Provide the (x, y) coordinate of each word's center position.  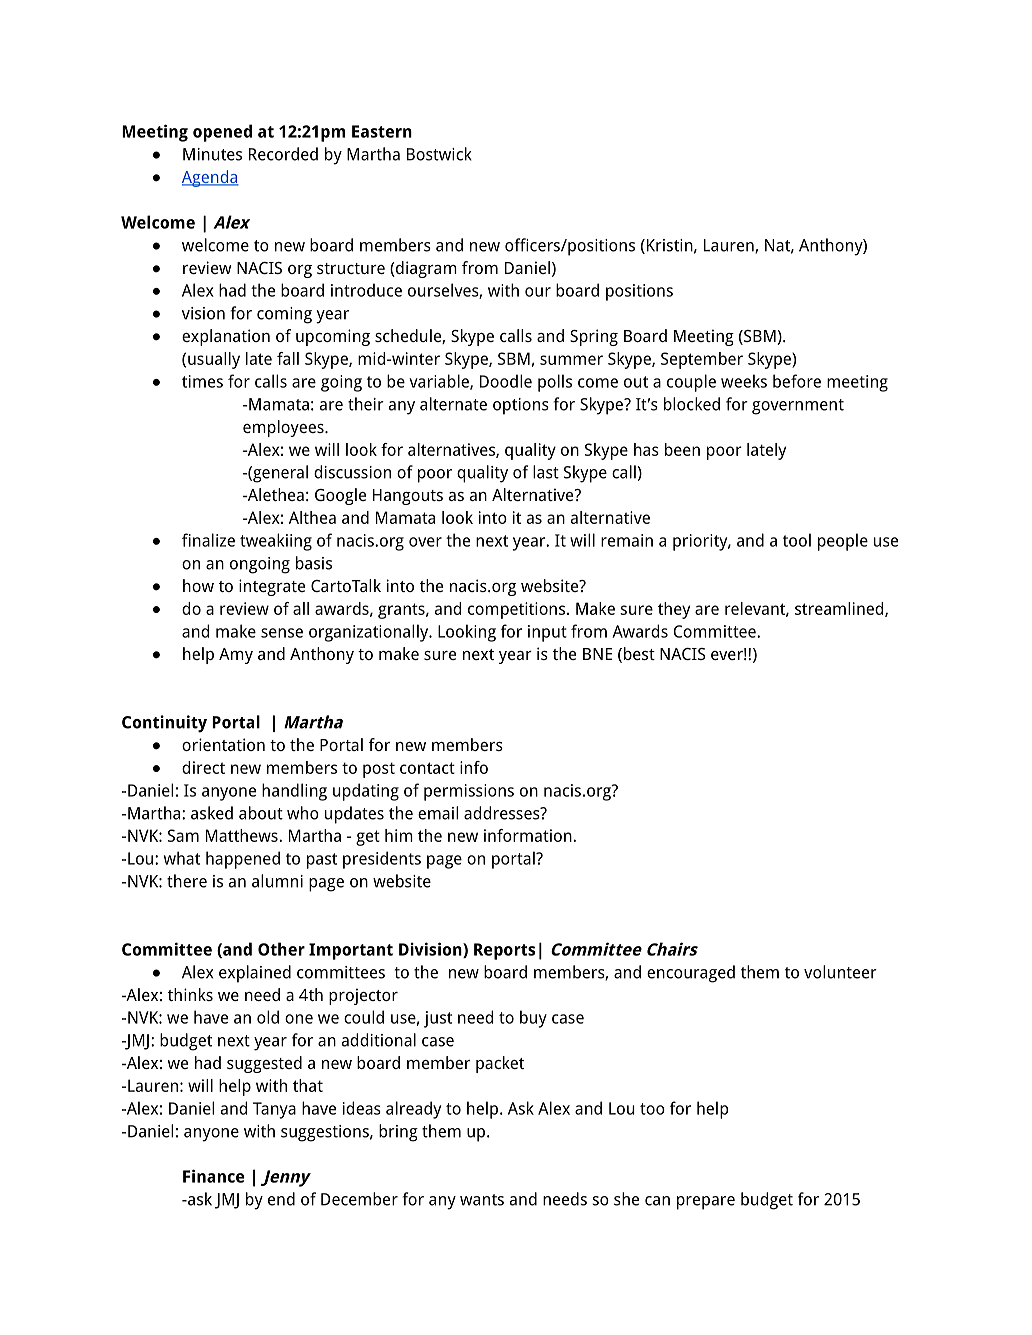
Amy (236, 656)
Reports (504, 951)
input (547, 633)
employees (284, 428)
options (521, 406)
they (674, 610)
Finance (214, 1176)
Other (281, 949)
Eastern (382, 131)
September (702, 360)
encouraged (691, 974)
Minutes (212, 154)
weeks (744, 381)
